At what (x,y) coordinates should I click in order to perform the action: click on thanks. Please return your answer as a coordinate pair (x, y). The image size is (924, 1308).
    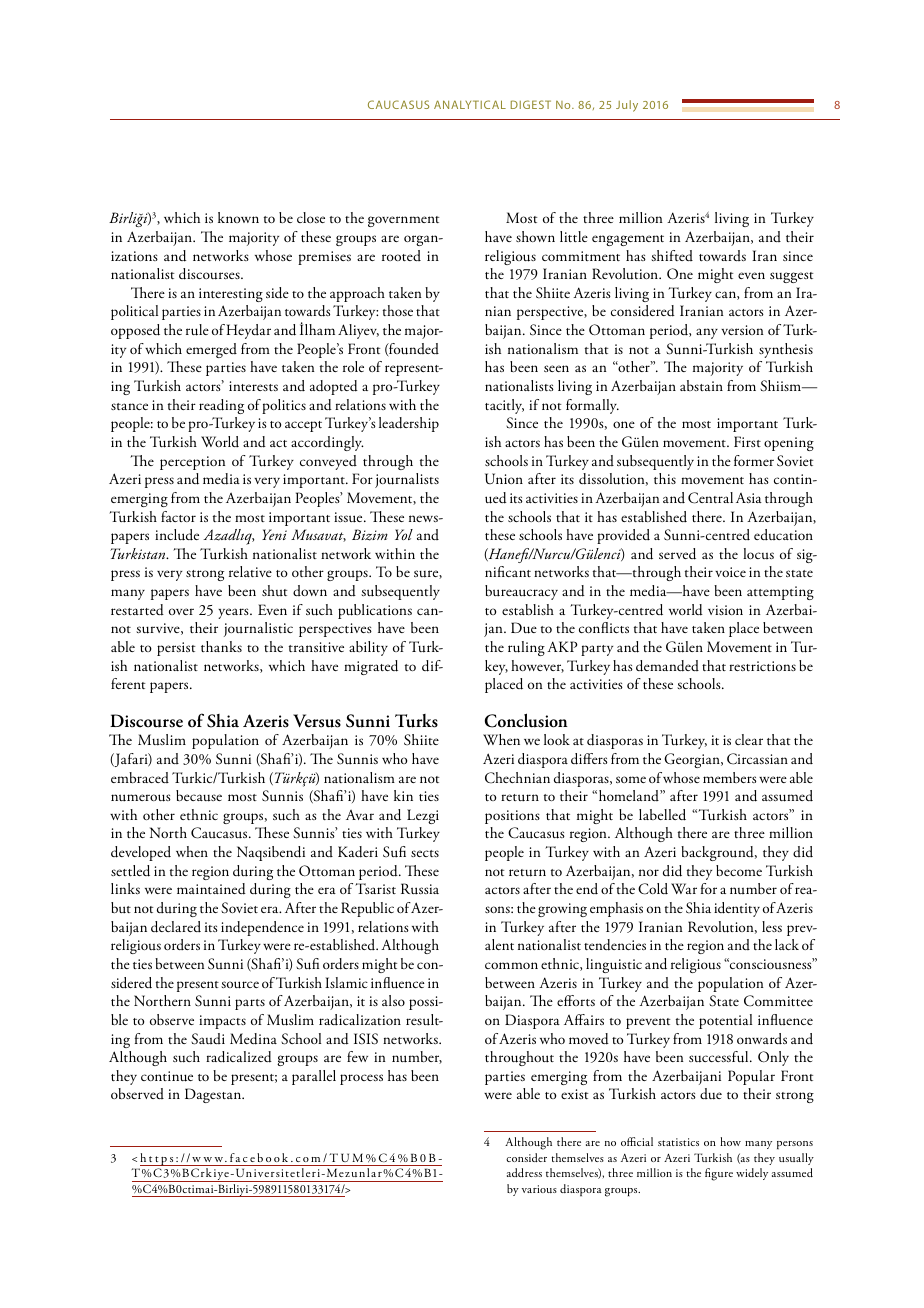
    Looking at the image, I should click on (221, 646).
